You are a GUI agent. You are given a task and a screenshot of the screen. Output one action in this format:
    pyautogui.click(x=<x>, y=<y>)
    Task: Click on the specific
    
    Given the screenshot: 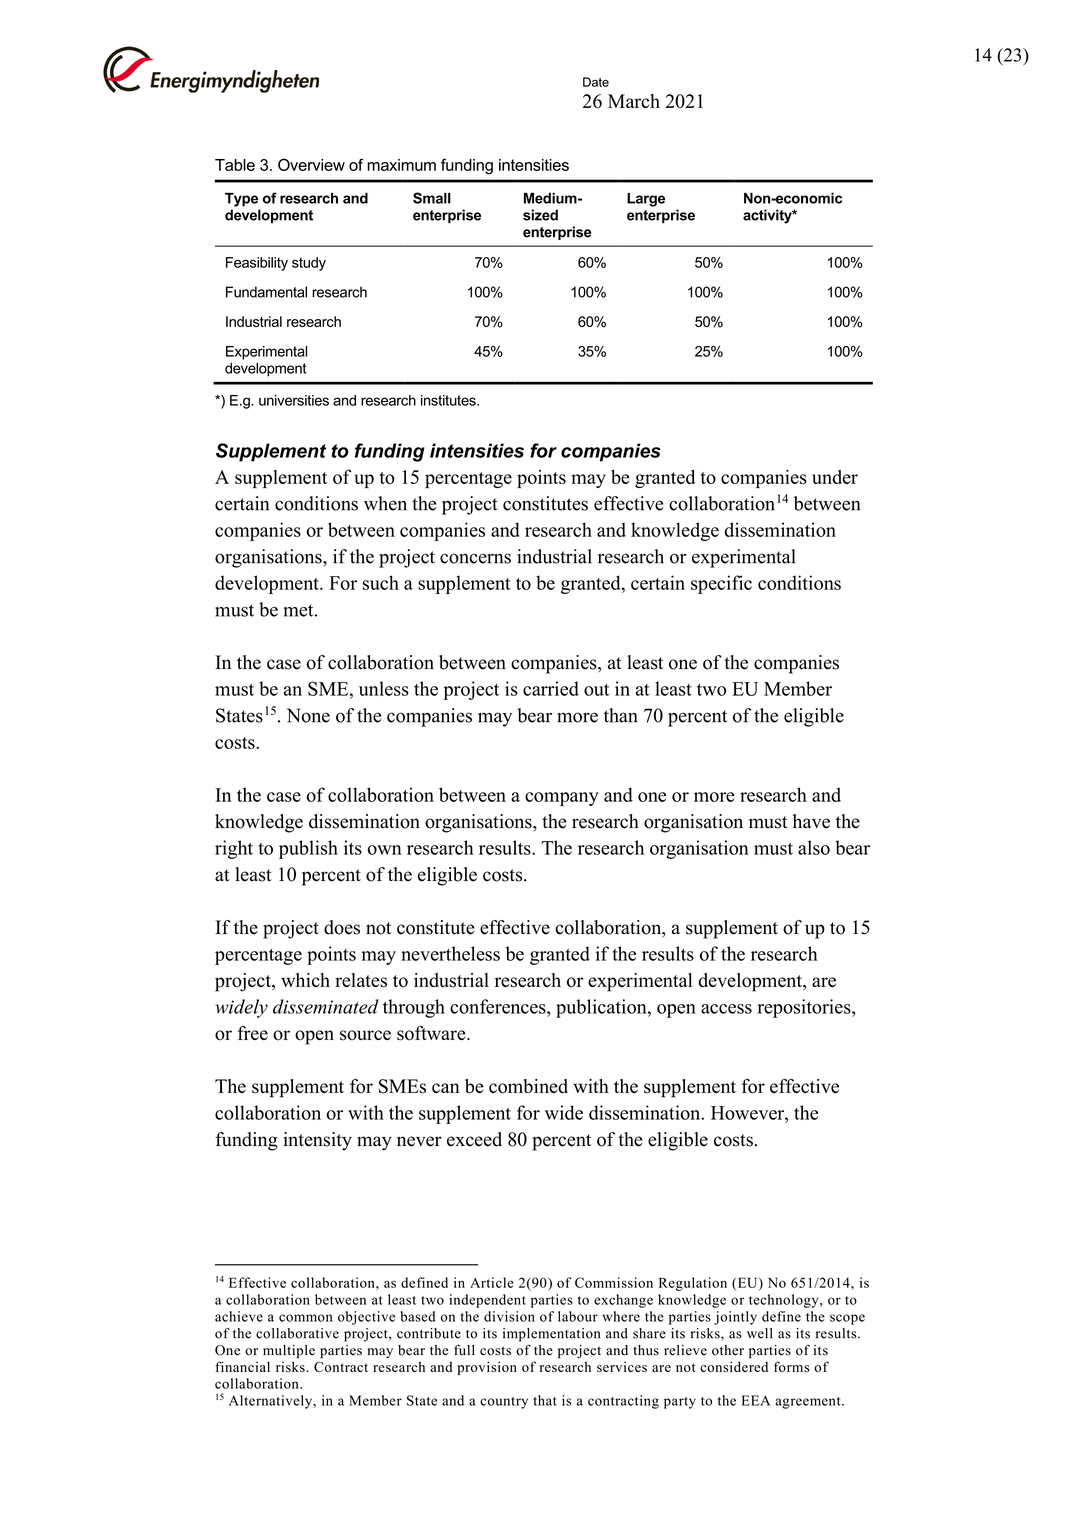 What is the action you would take?
    pyautogui.click(x=721, y=584)
